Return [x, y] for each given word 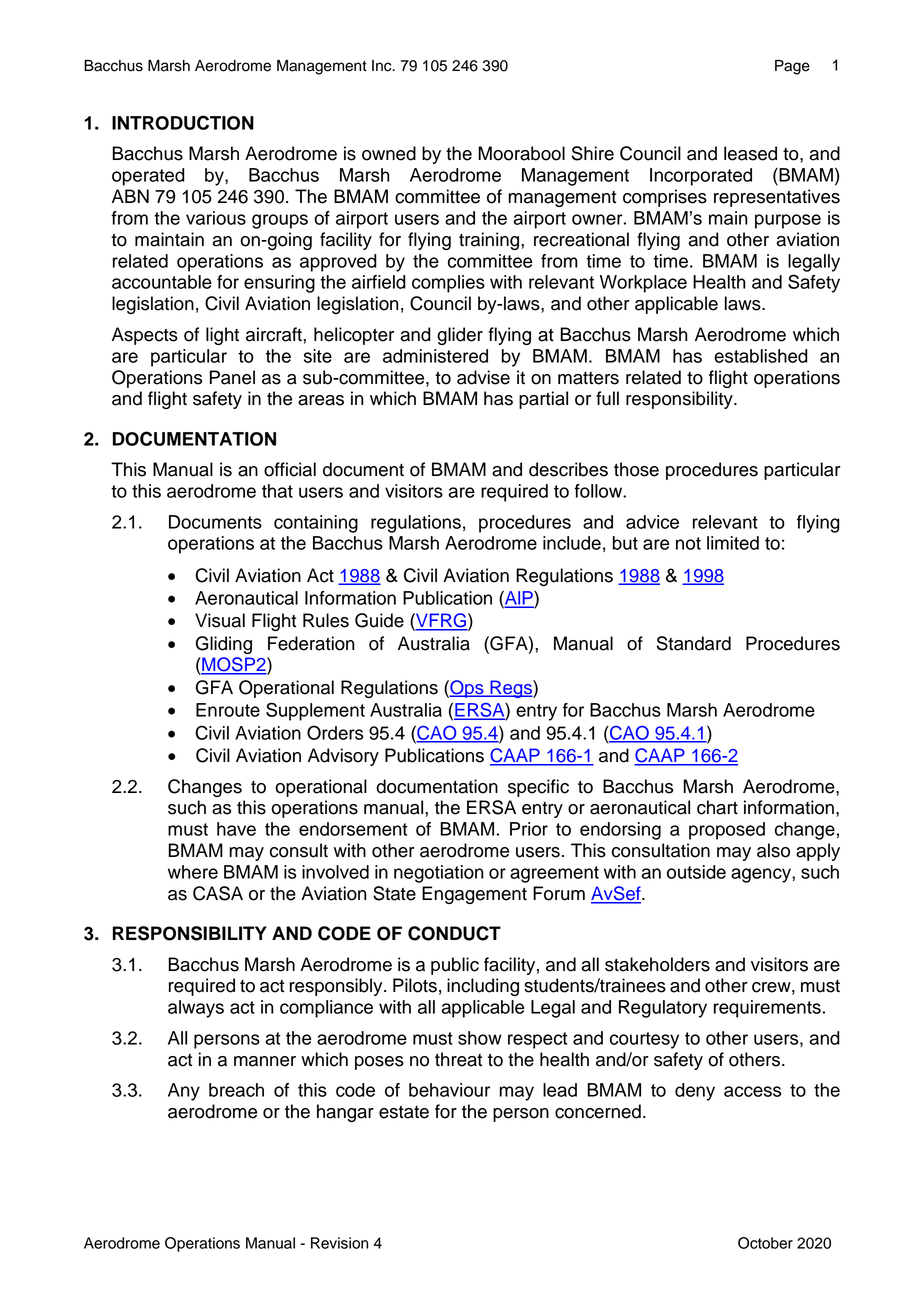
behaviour [449, 1090]
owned [389, 153]
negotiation [439, 874]
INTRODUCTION [183, 122]
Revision [339, 1243]
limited [733, 543]
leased [750, 153]
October [765, 1243]
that [277, 491]
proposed [727, 831]
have [236, 829]
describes [568, 469]
